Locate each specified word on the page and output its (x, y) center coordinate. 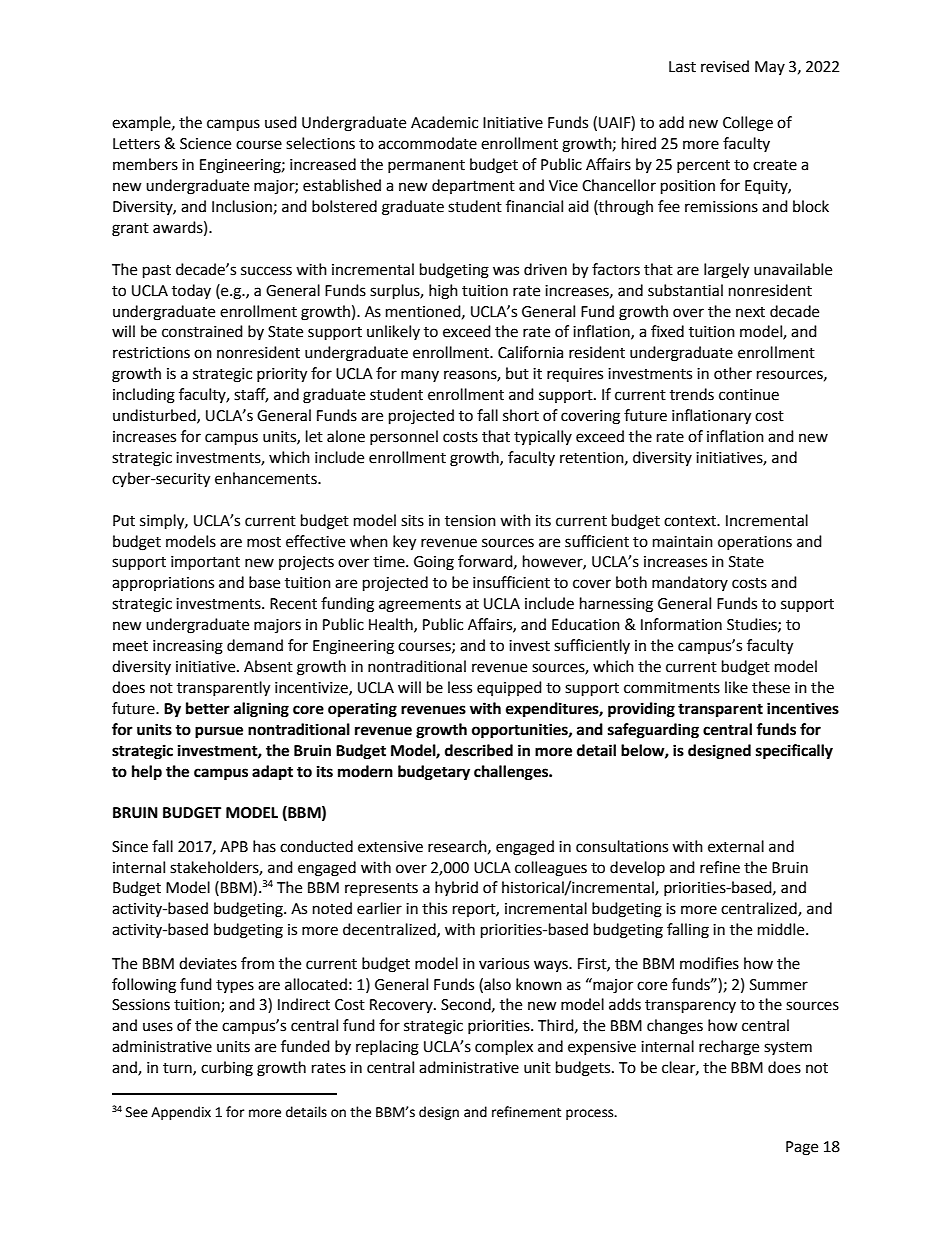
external (736, 846)
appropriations (163, 584)
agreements (420, 606)
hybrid (456, 888)
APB (234, 846)
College (748, 124)
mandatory (690, 583)
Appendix (181, 1113)
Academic (444, 122)
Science (205, 144)
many (420, 376)
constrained (202, 331)
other (733, 373)
